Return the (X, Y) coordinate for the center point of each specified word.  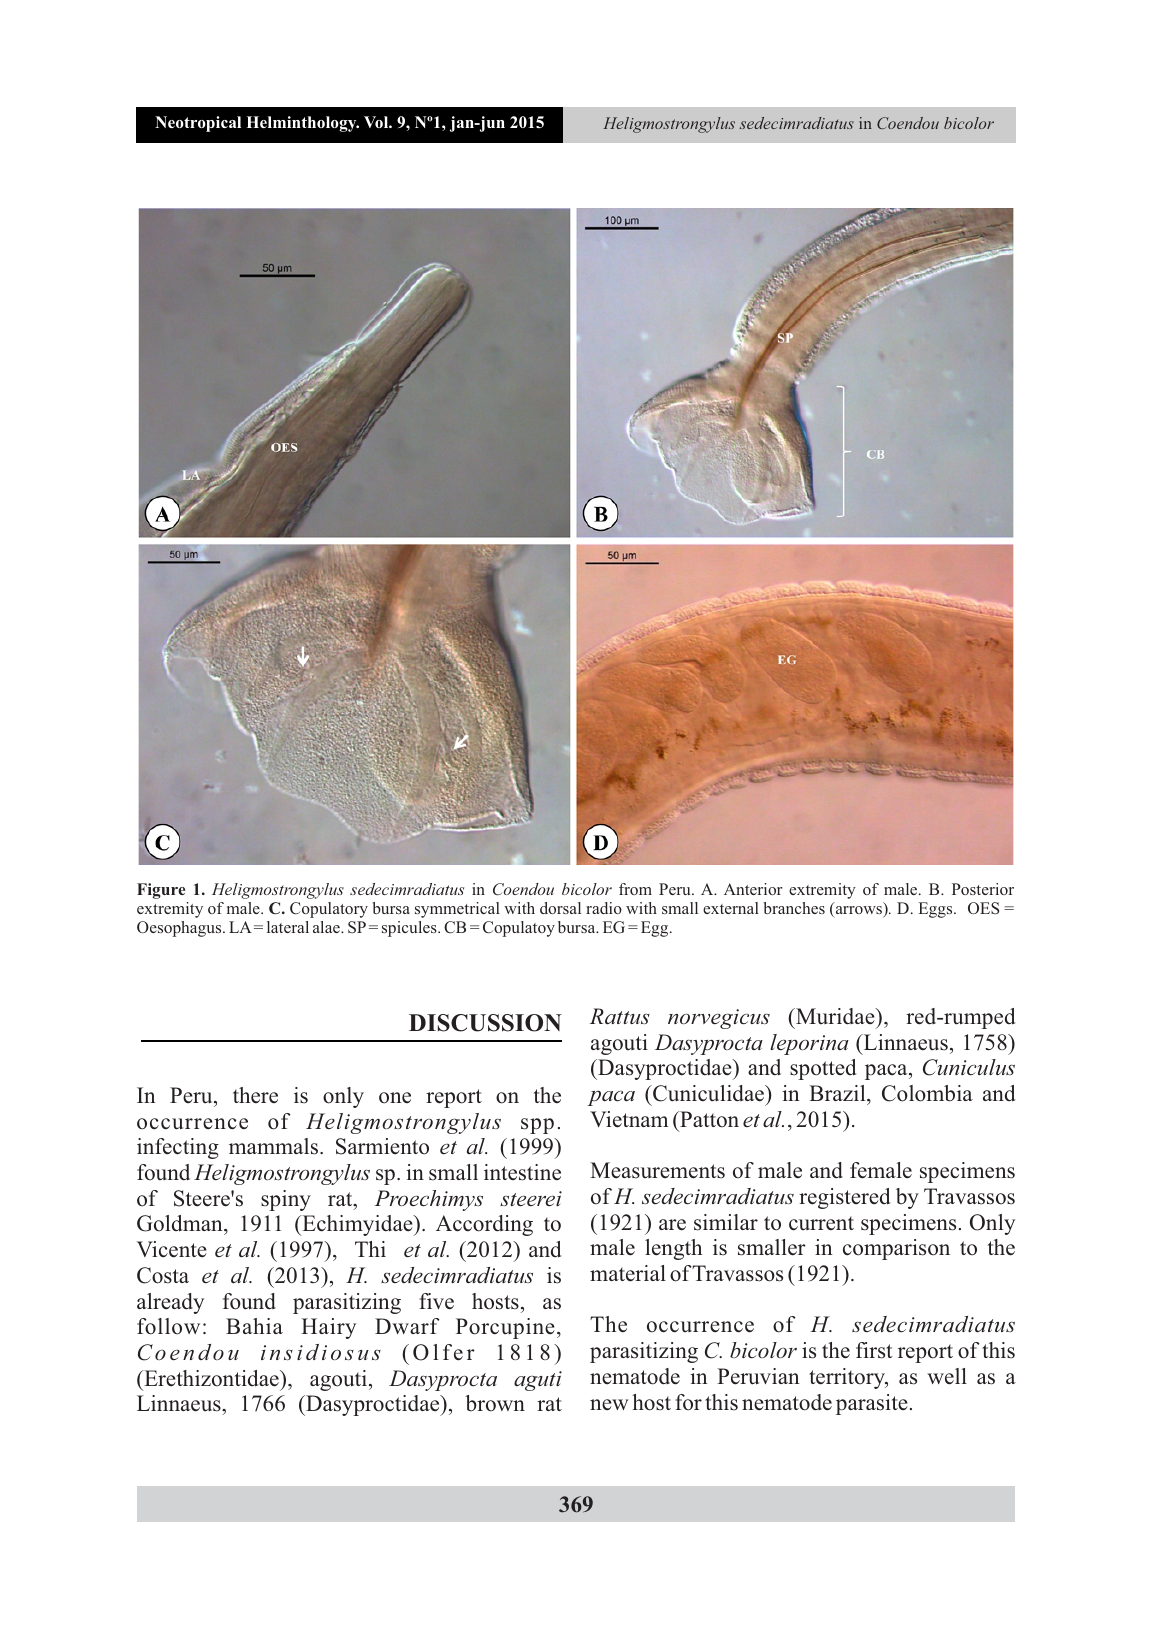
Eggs (937, 910)
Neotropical (198, 124)
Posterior (983, 889)
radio (604, 908)
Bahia (254, 1326)
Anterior (753, 889)
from (635, 889)
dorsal (560, 908)
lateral (288, 927)
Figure (161, 891)
